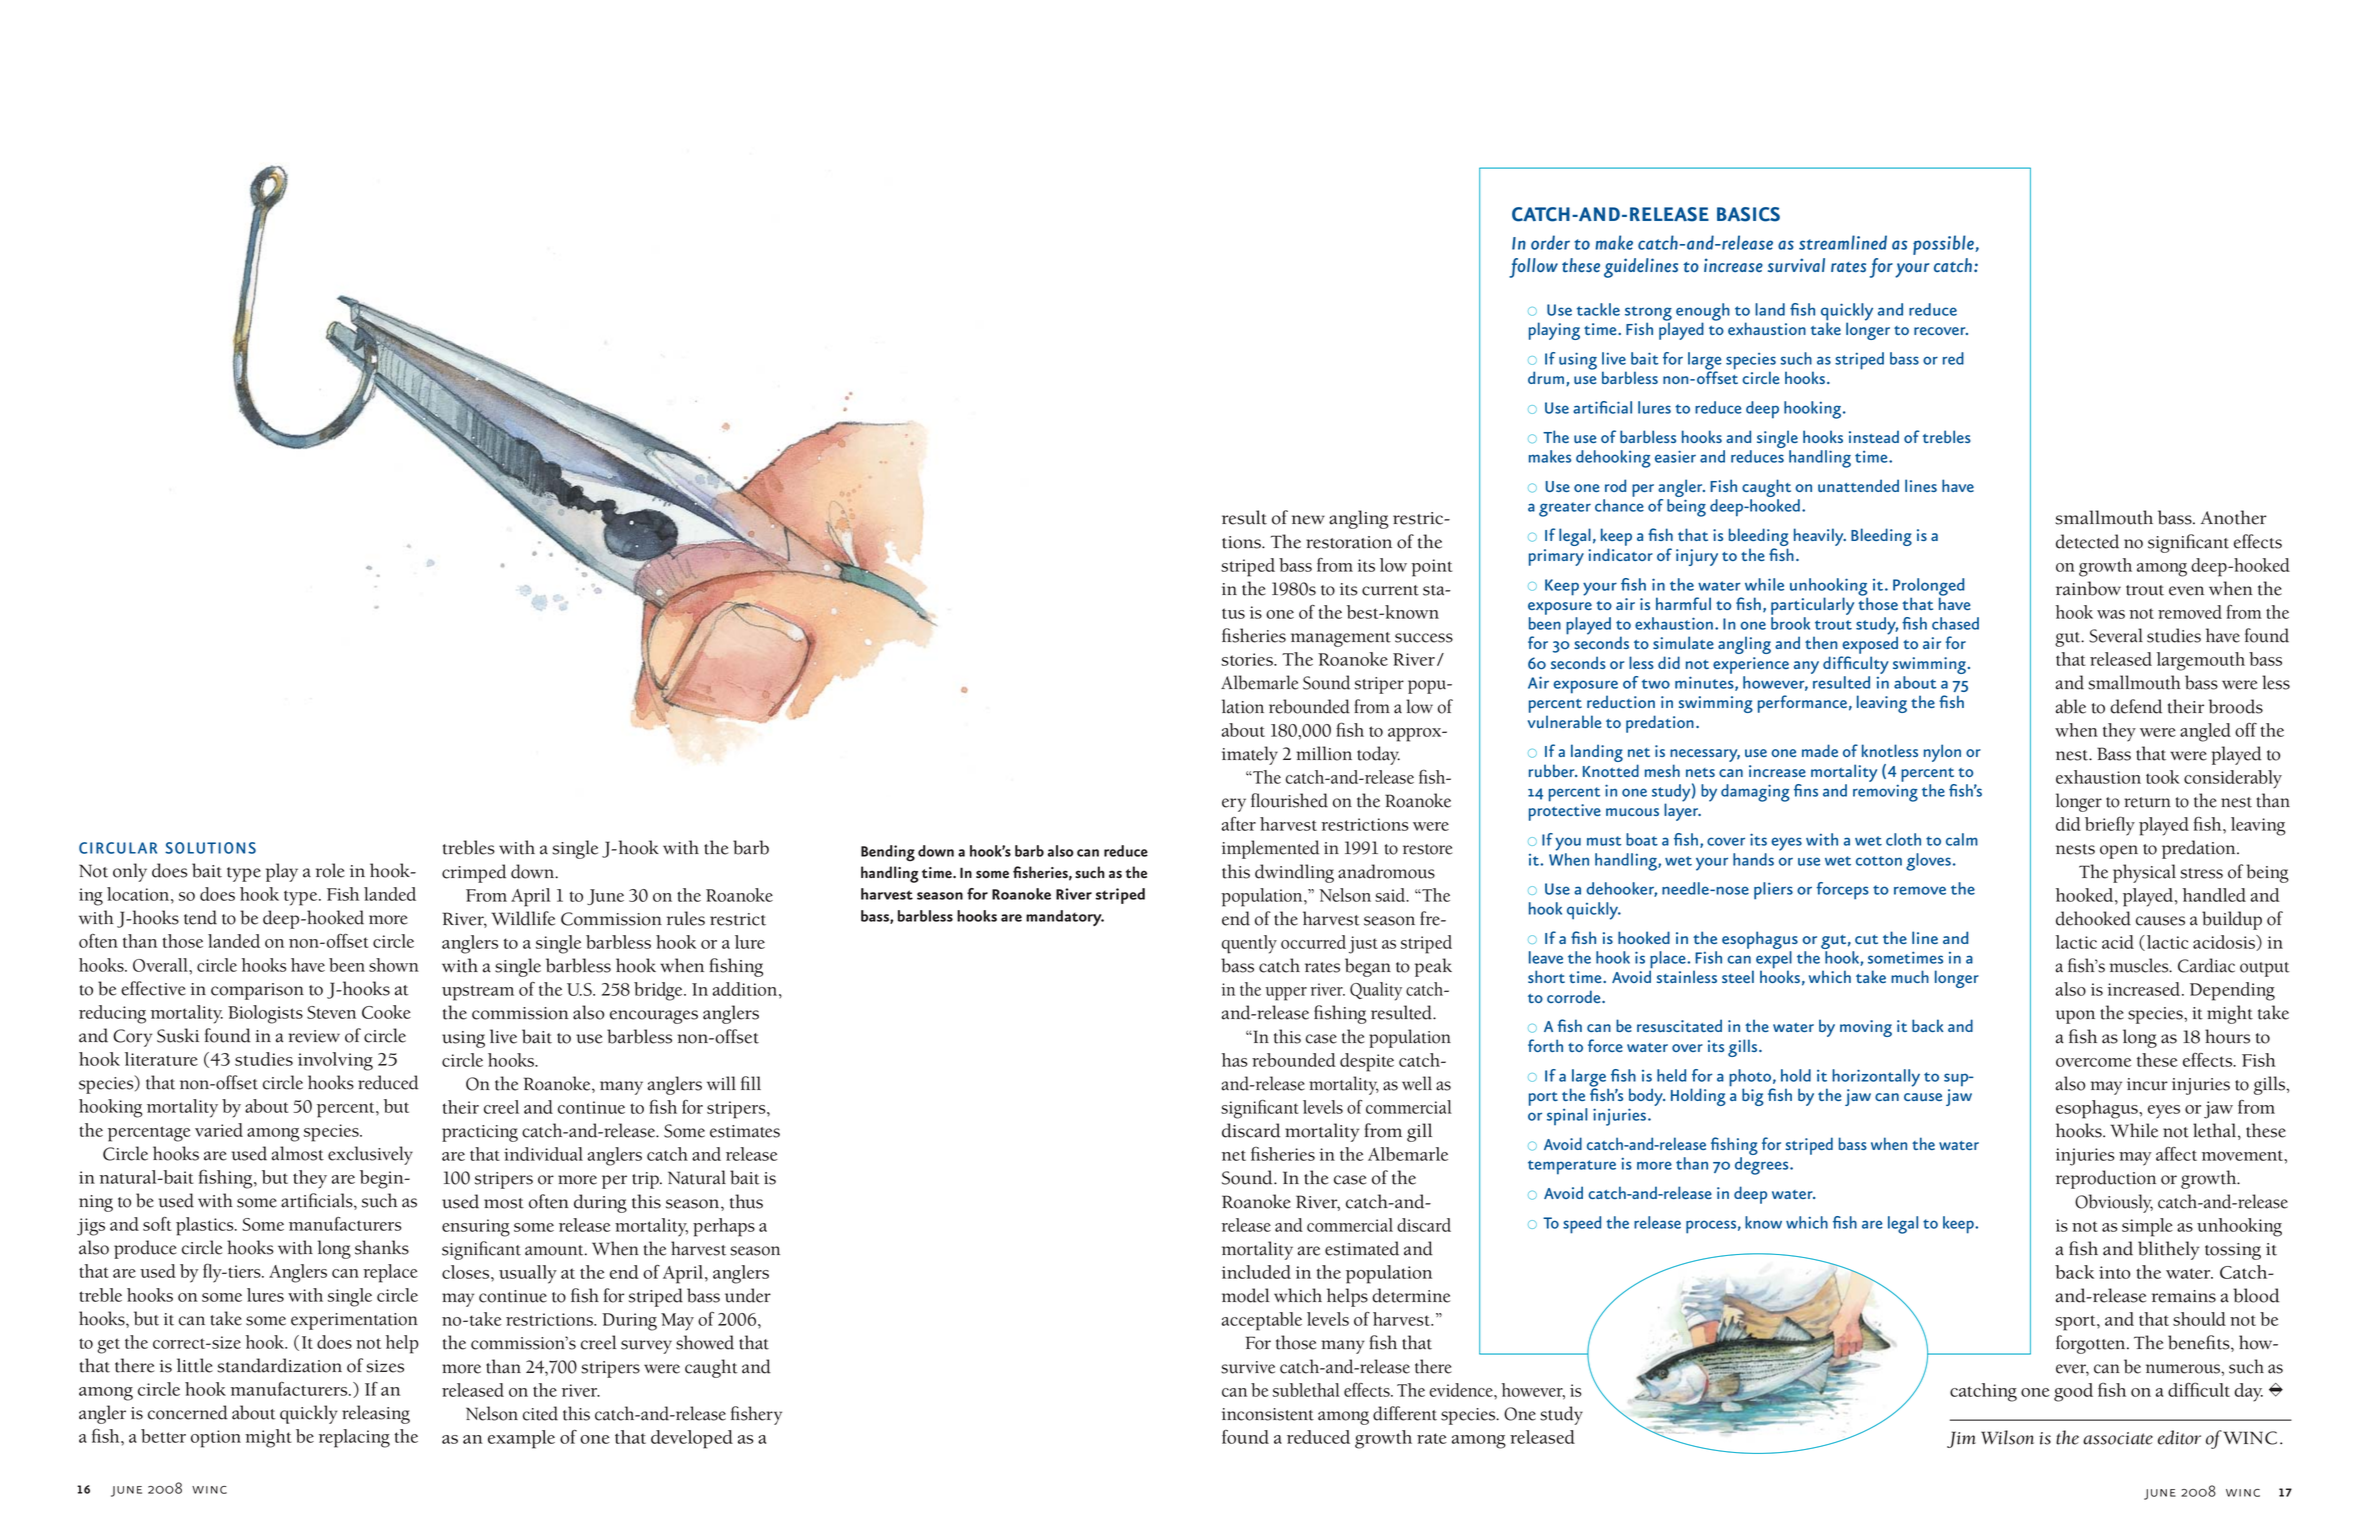 This screenshot has height=1538, width=2368. What do you see at coordinates (1550, 242) in the screenshot?
I see `order` at bounding box center [1550, 242].
